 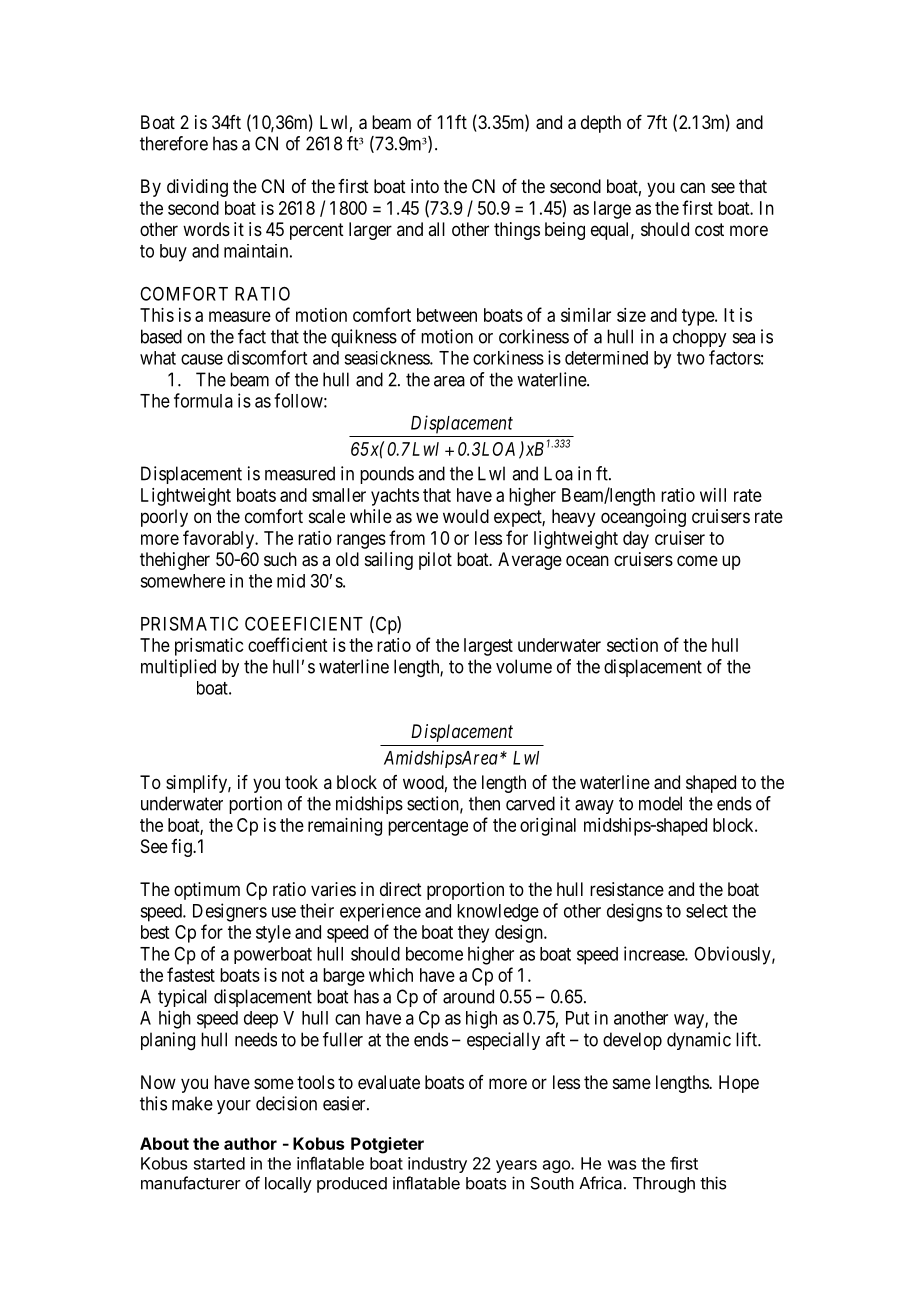 What do you see at coordinates (636, 540) in the screenshot?
I see `day` at bounding box center [636, 540].
